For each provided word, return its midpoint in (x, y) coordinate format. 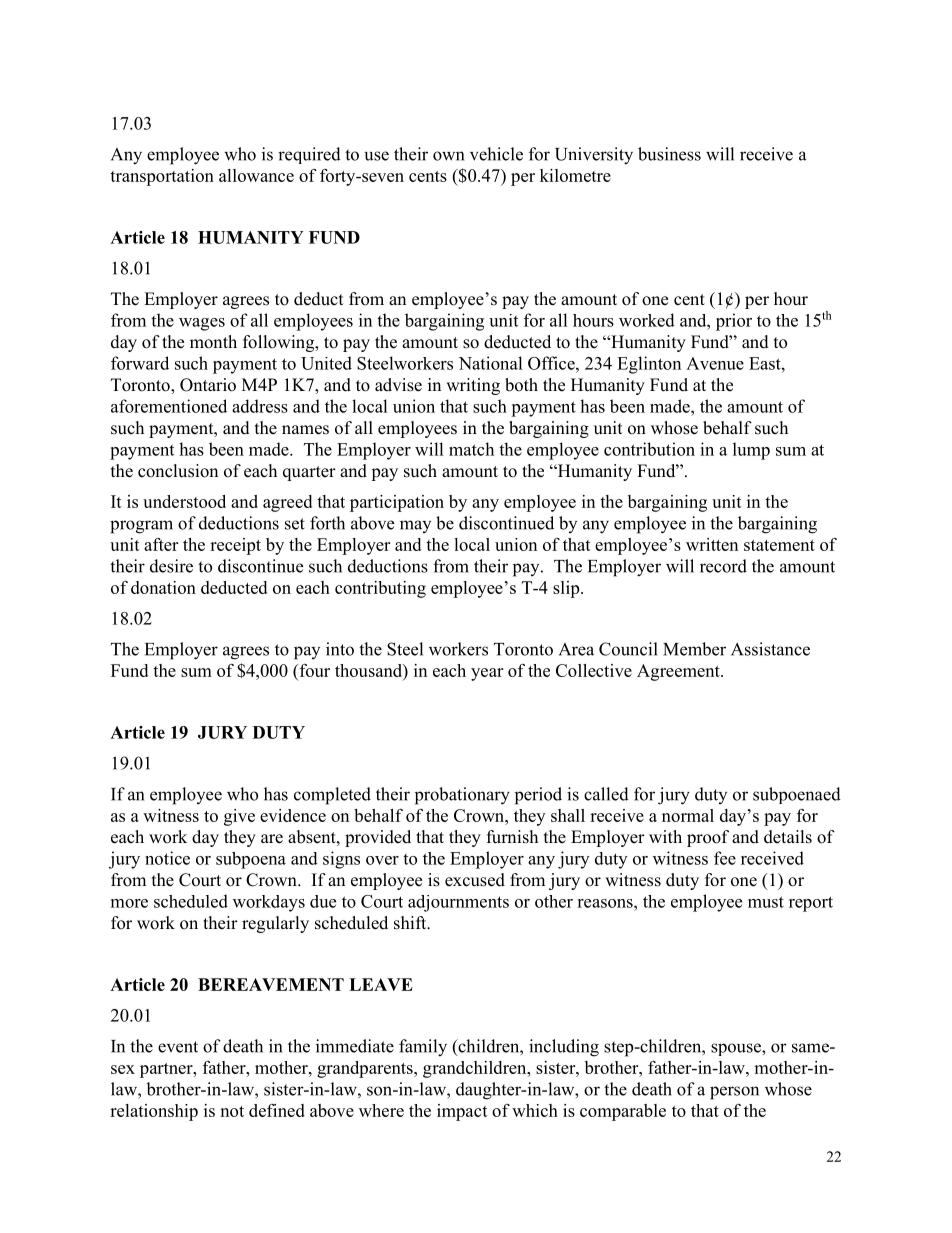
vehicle (496, 154)
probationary (462, 796)
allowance (256, 175)
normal (688, 815)
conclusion (178, 471)
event (178, 1047)
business (669, 154)
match (471, 449)
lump (751, 451)
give (239, 817)
